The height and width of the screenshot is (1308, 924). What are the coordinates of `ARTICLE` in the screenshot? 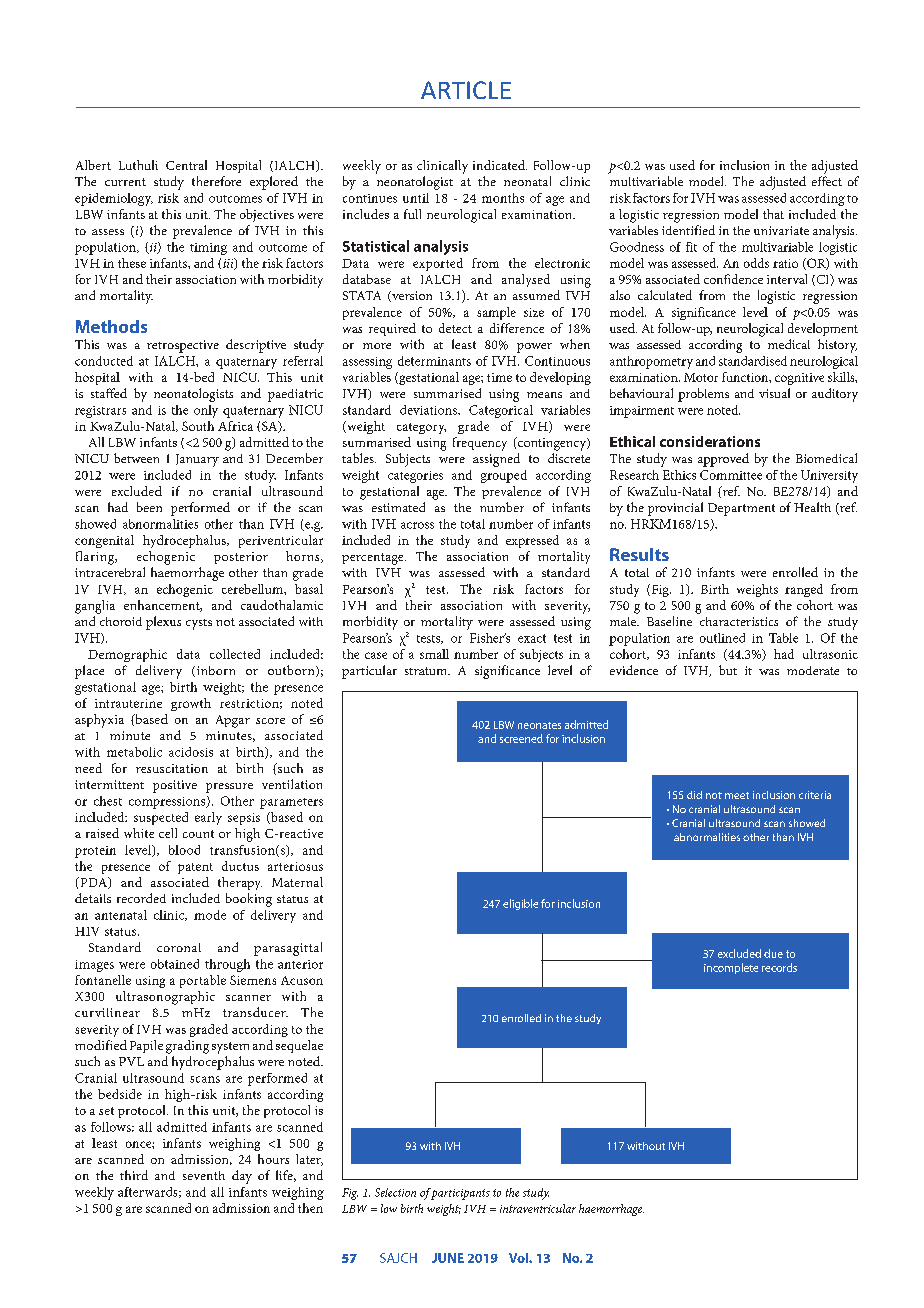 It's located at (466, 90).
